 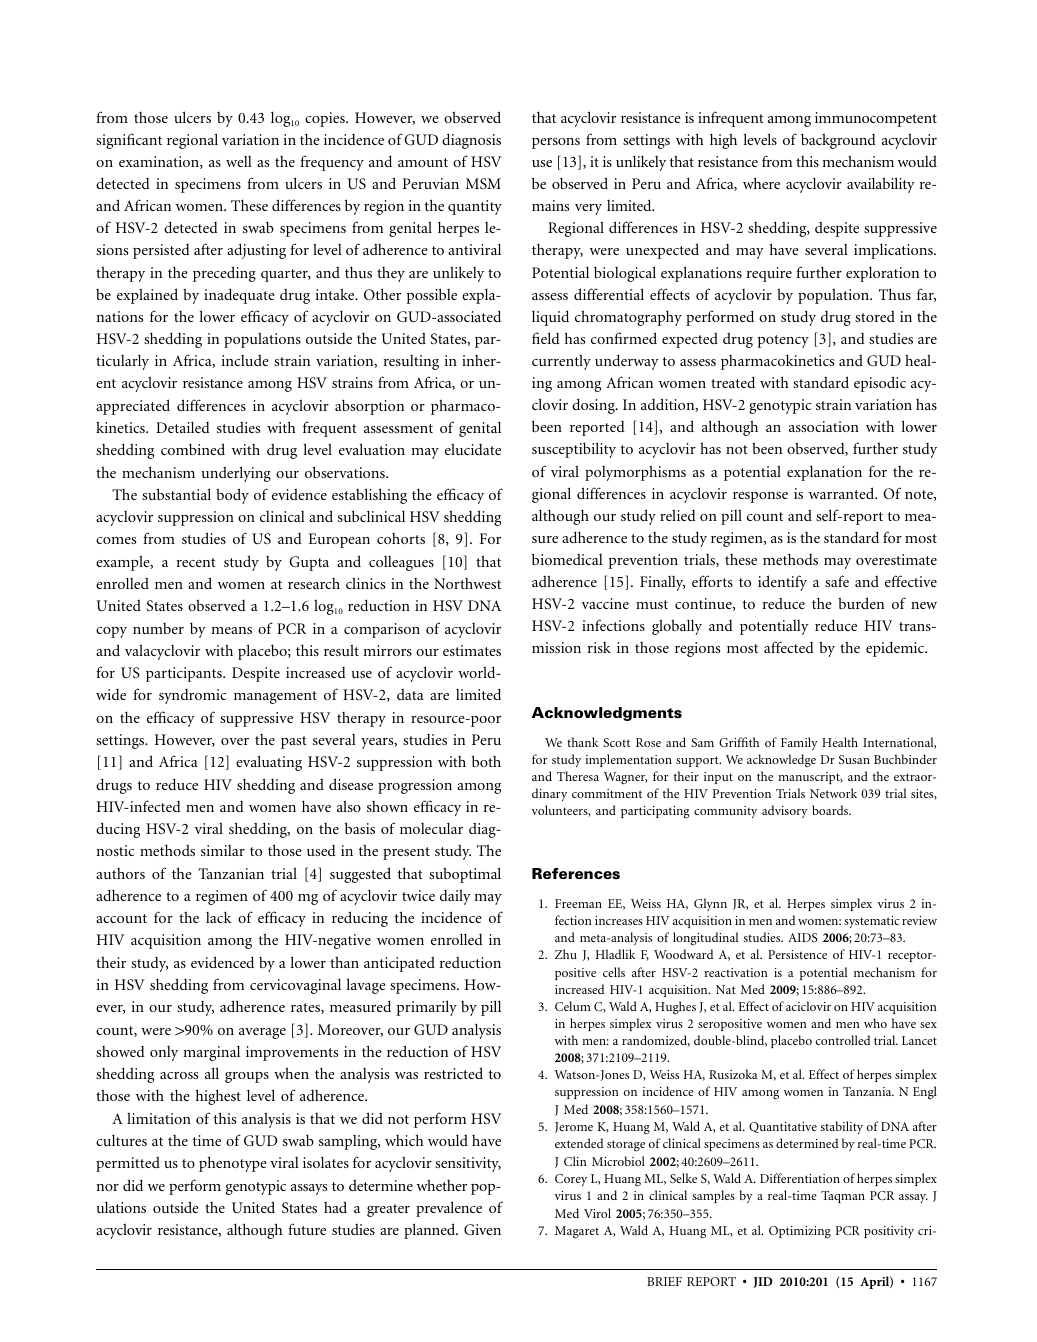 I want to click on Given, so click(x=482, y=1230).
